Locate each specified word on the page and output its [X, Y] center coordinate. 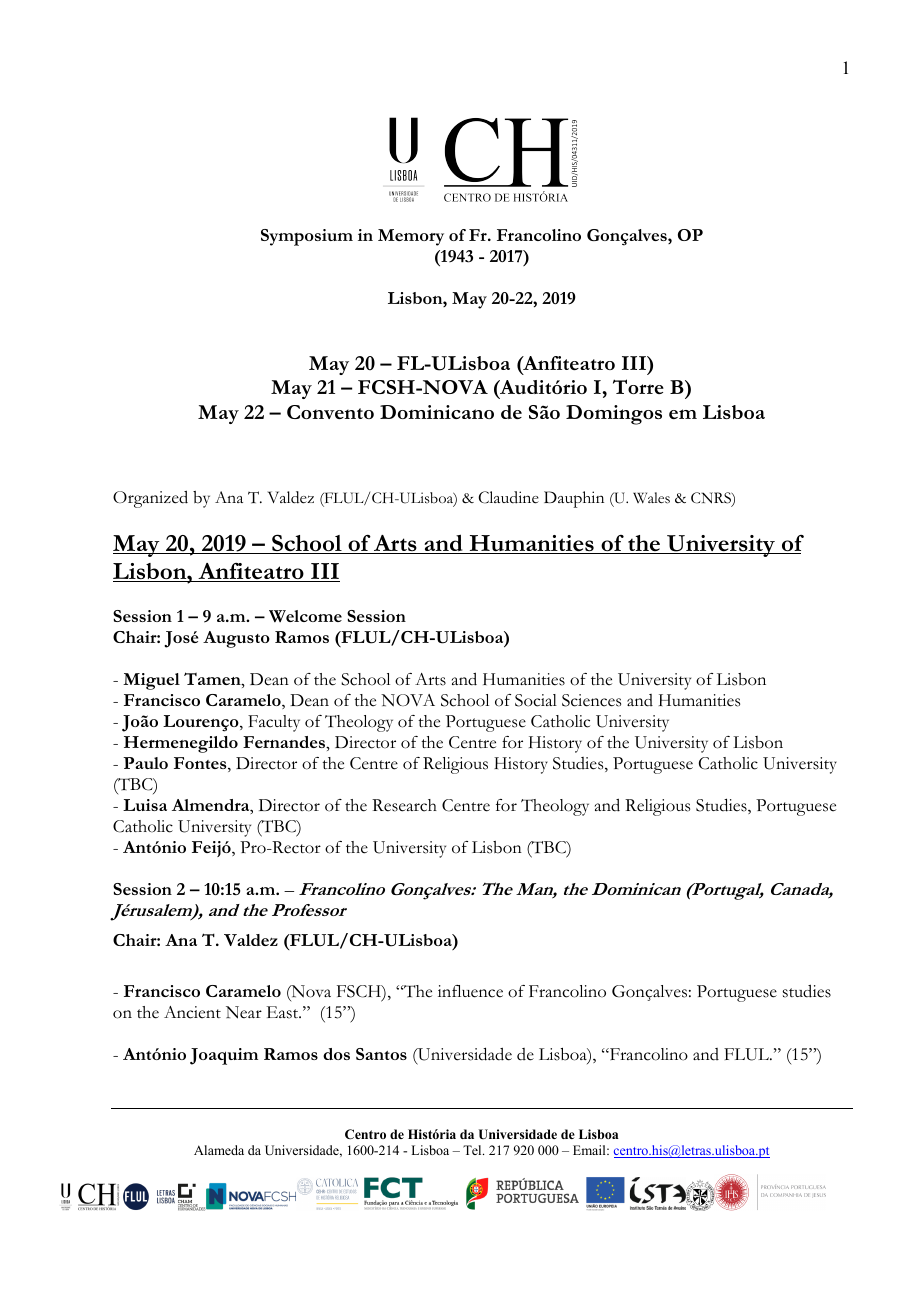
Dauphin [574, 499]
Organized [150, 499]
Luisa [145, 805]
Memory [411, 237]
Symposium [307, 237]
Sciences [591, 700]
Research [404, 805]
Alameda [219, 1150]
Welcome [305, 616]
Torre [638, 386]
